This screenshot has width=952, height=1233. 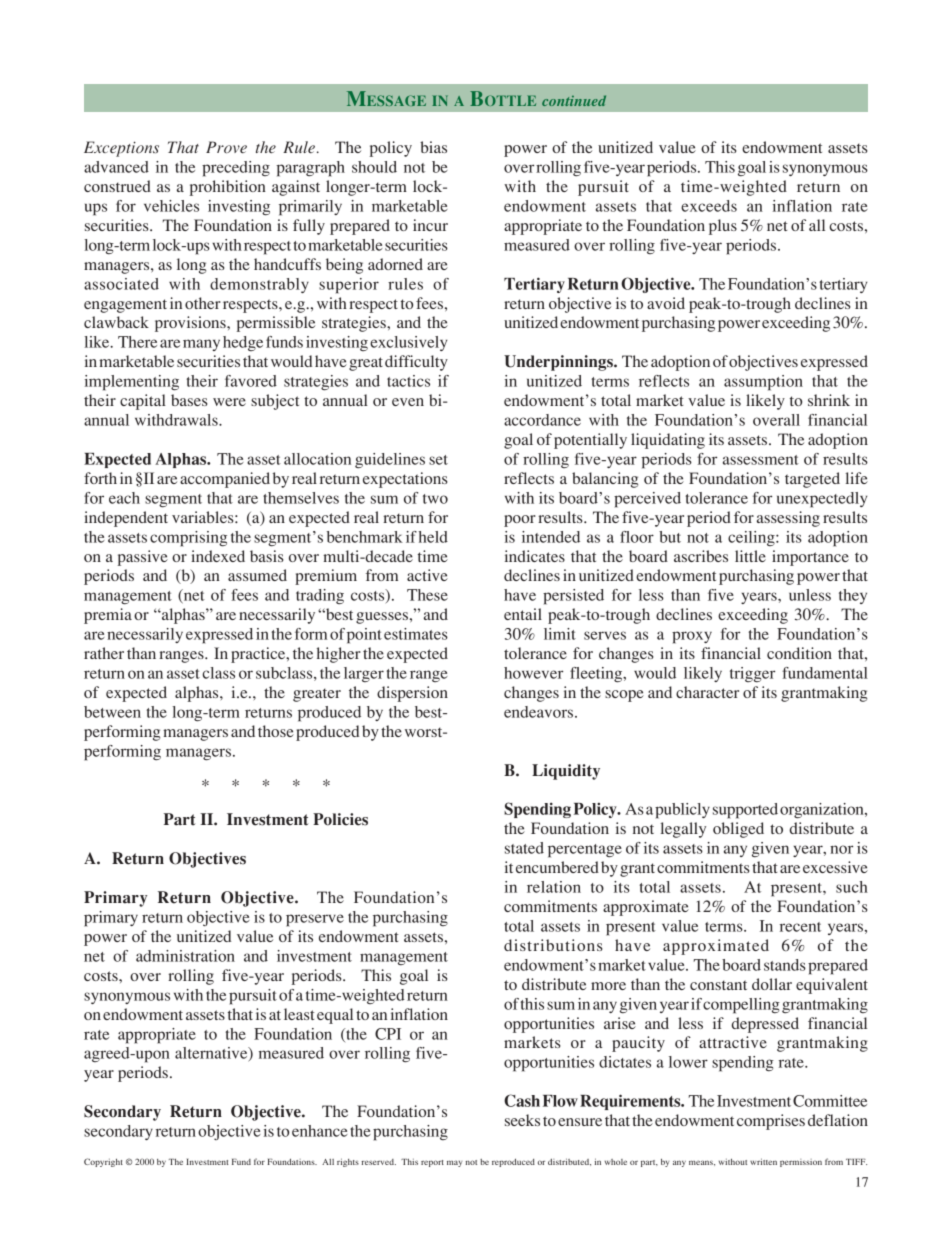 I want to click on exceeds, so click(x=709, y=206).
